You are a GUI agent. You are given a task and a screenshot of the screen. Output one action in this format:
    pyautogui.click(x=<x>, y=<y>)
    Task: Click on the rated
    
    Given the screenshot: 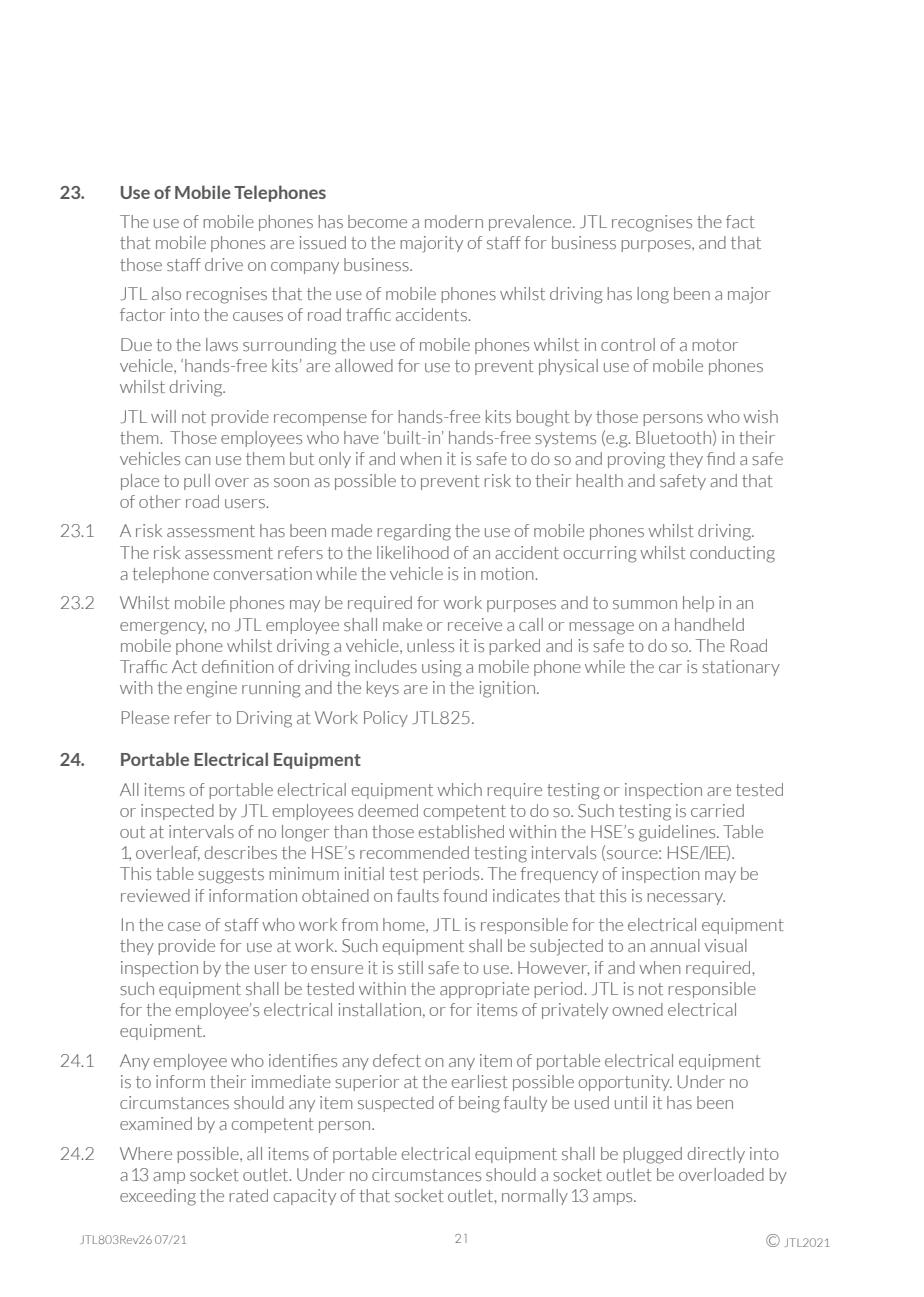 What is the action you would take?
    pyautogui.click(x=248, y=1195)
